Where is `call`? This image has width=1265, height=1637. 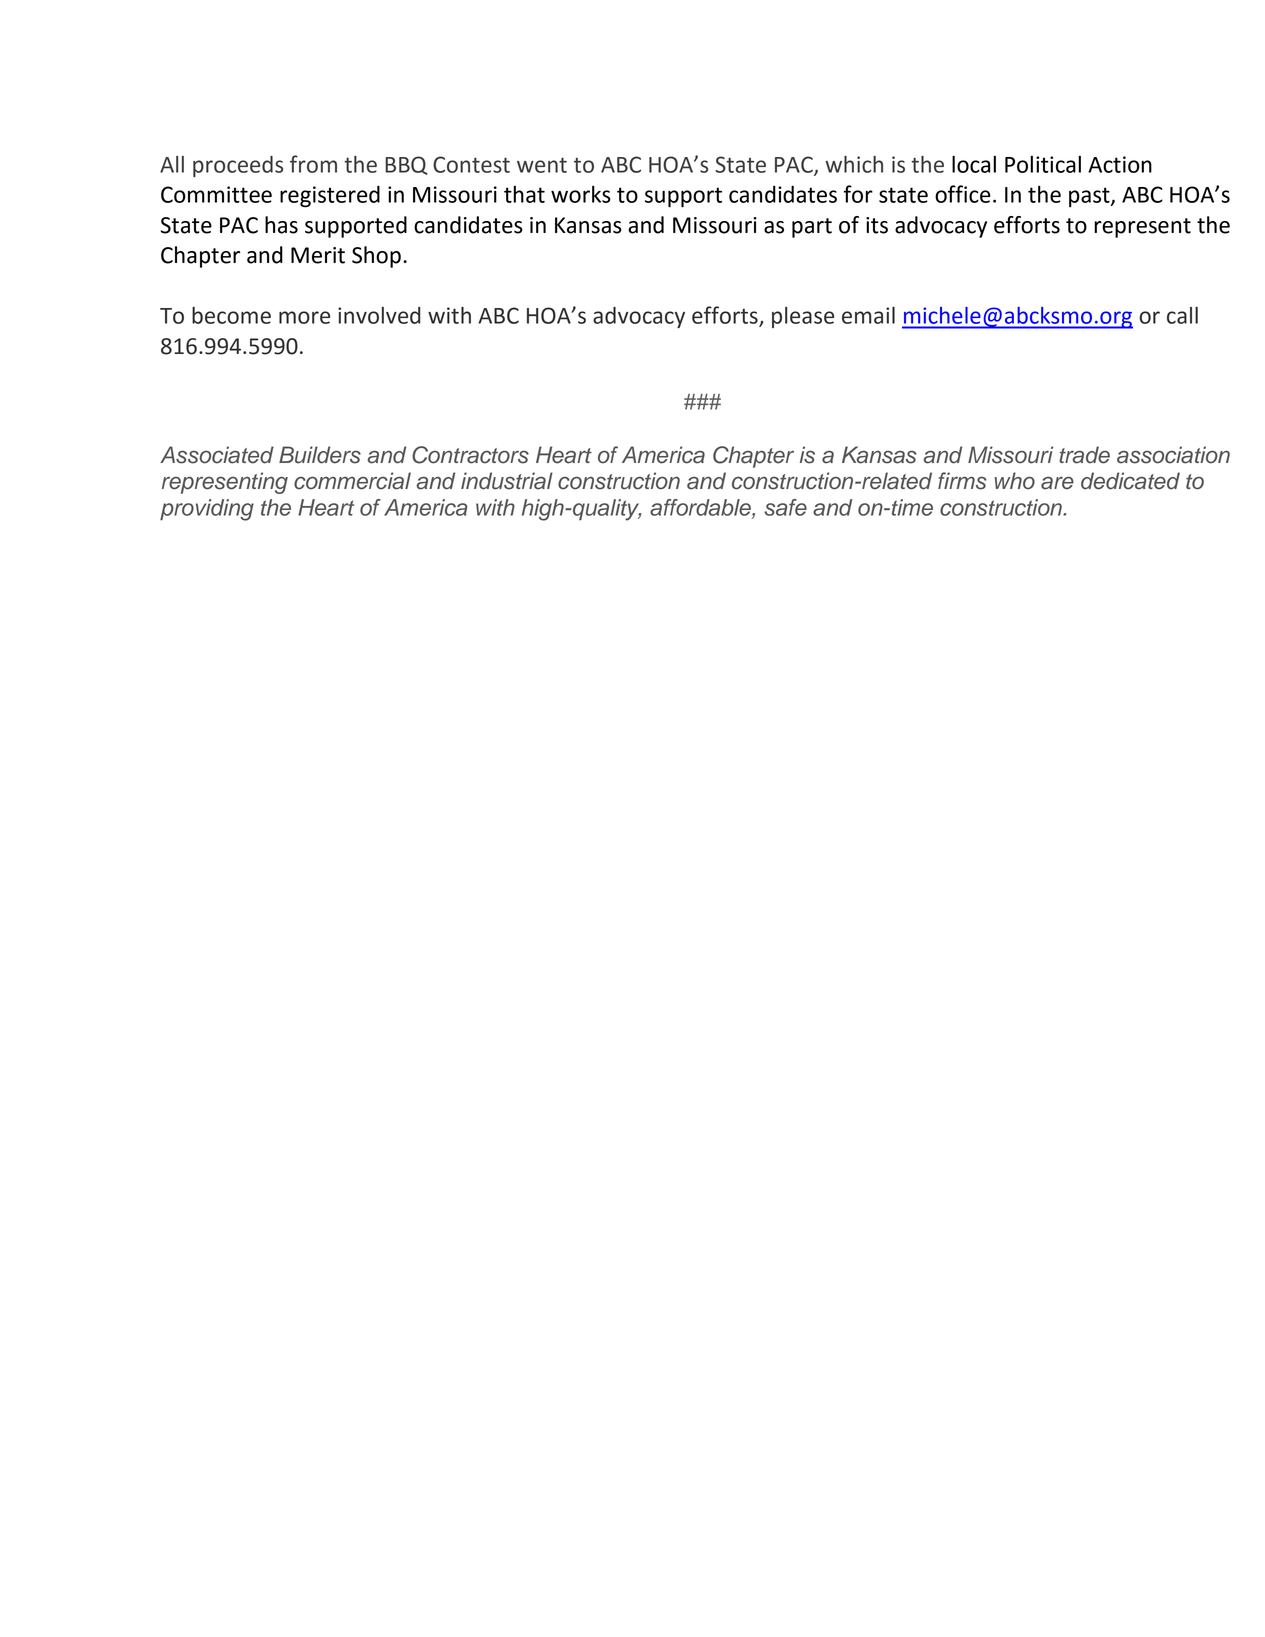
call is located at coordinates (1182, 315).
